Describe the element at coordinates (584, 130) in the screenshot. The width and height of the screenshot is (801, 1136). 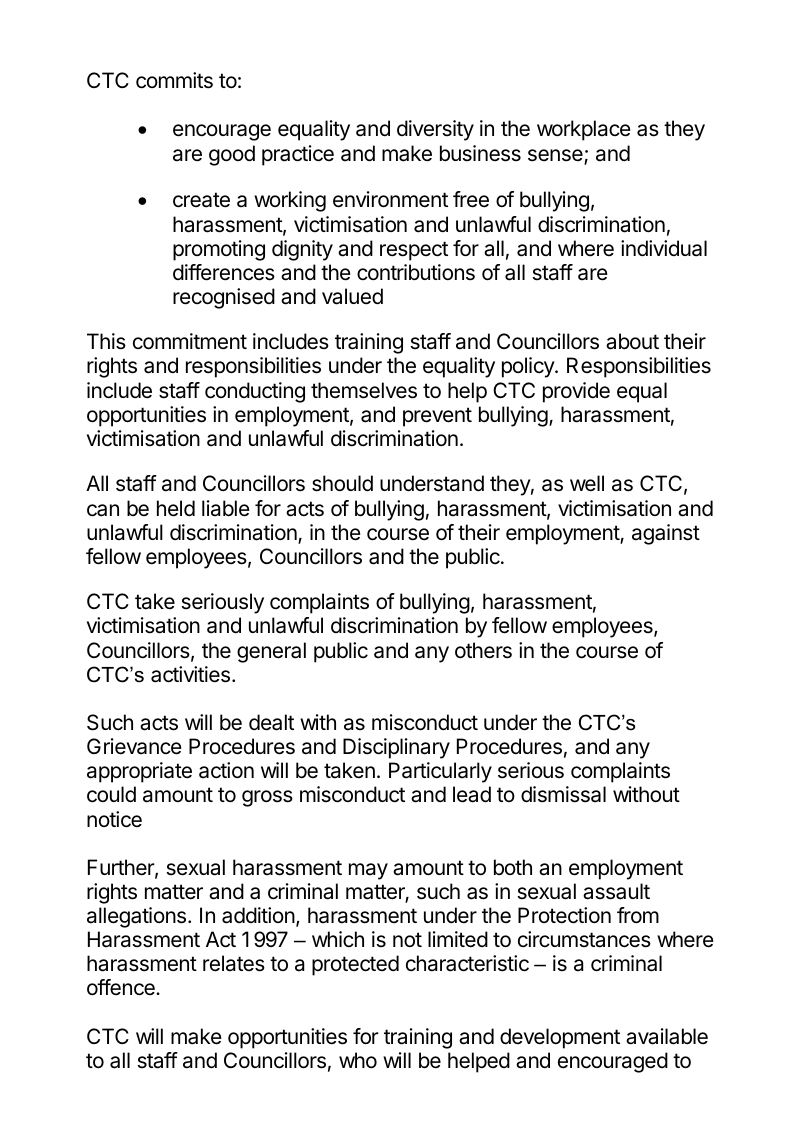
I see `workplace` at that location.
